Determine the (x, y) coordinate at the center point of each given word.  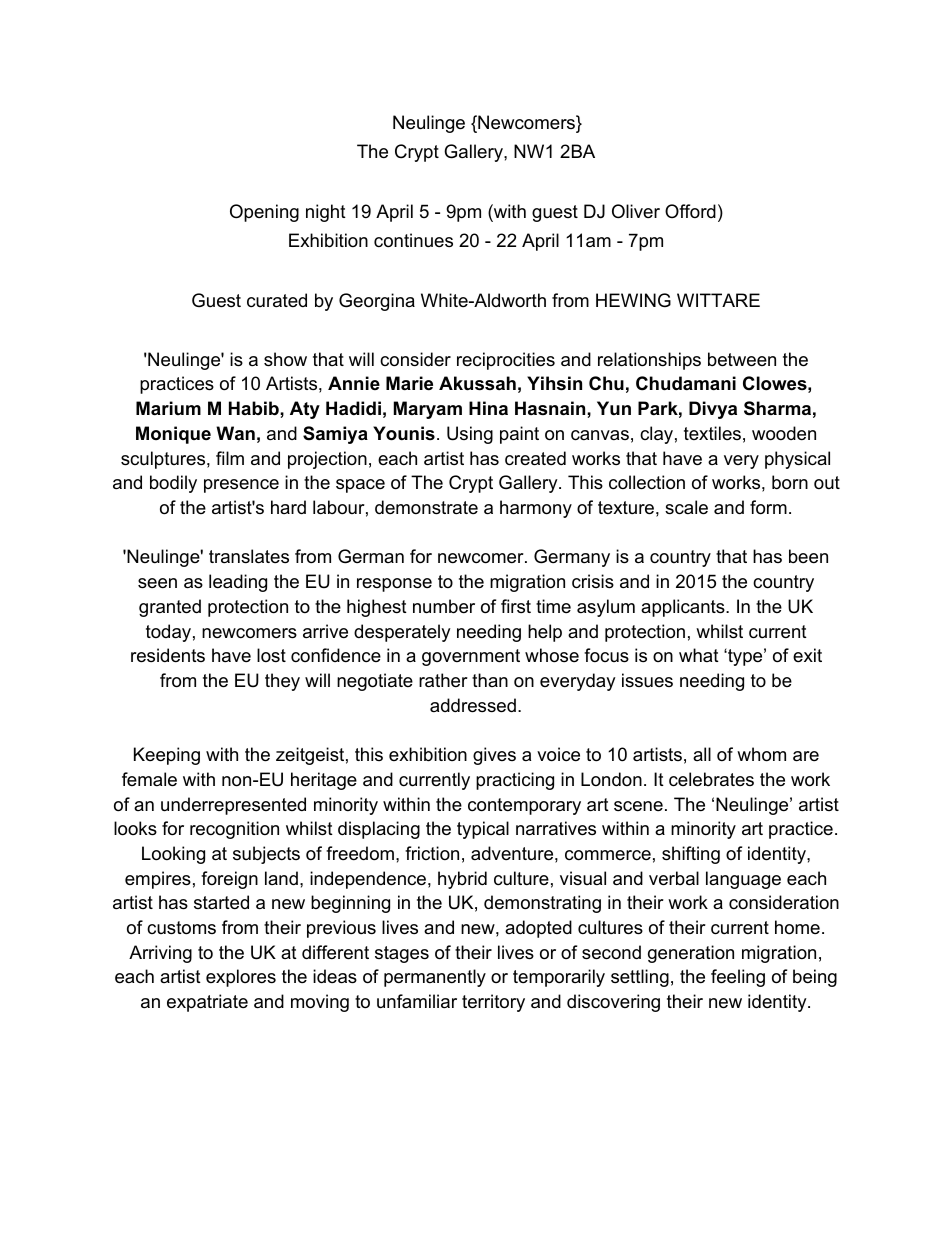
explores (241, 978)
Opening (264, 213)
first (516, 606)
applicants (684, 608)
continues (413, 240)
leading (238, 583)
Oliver (636, 211)
